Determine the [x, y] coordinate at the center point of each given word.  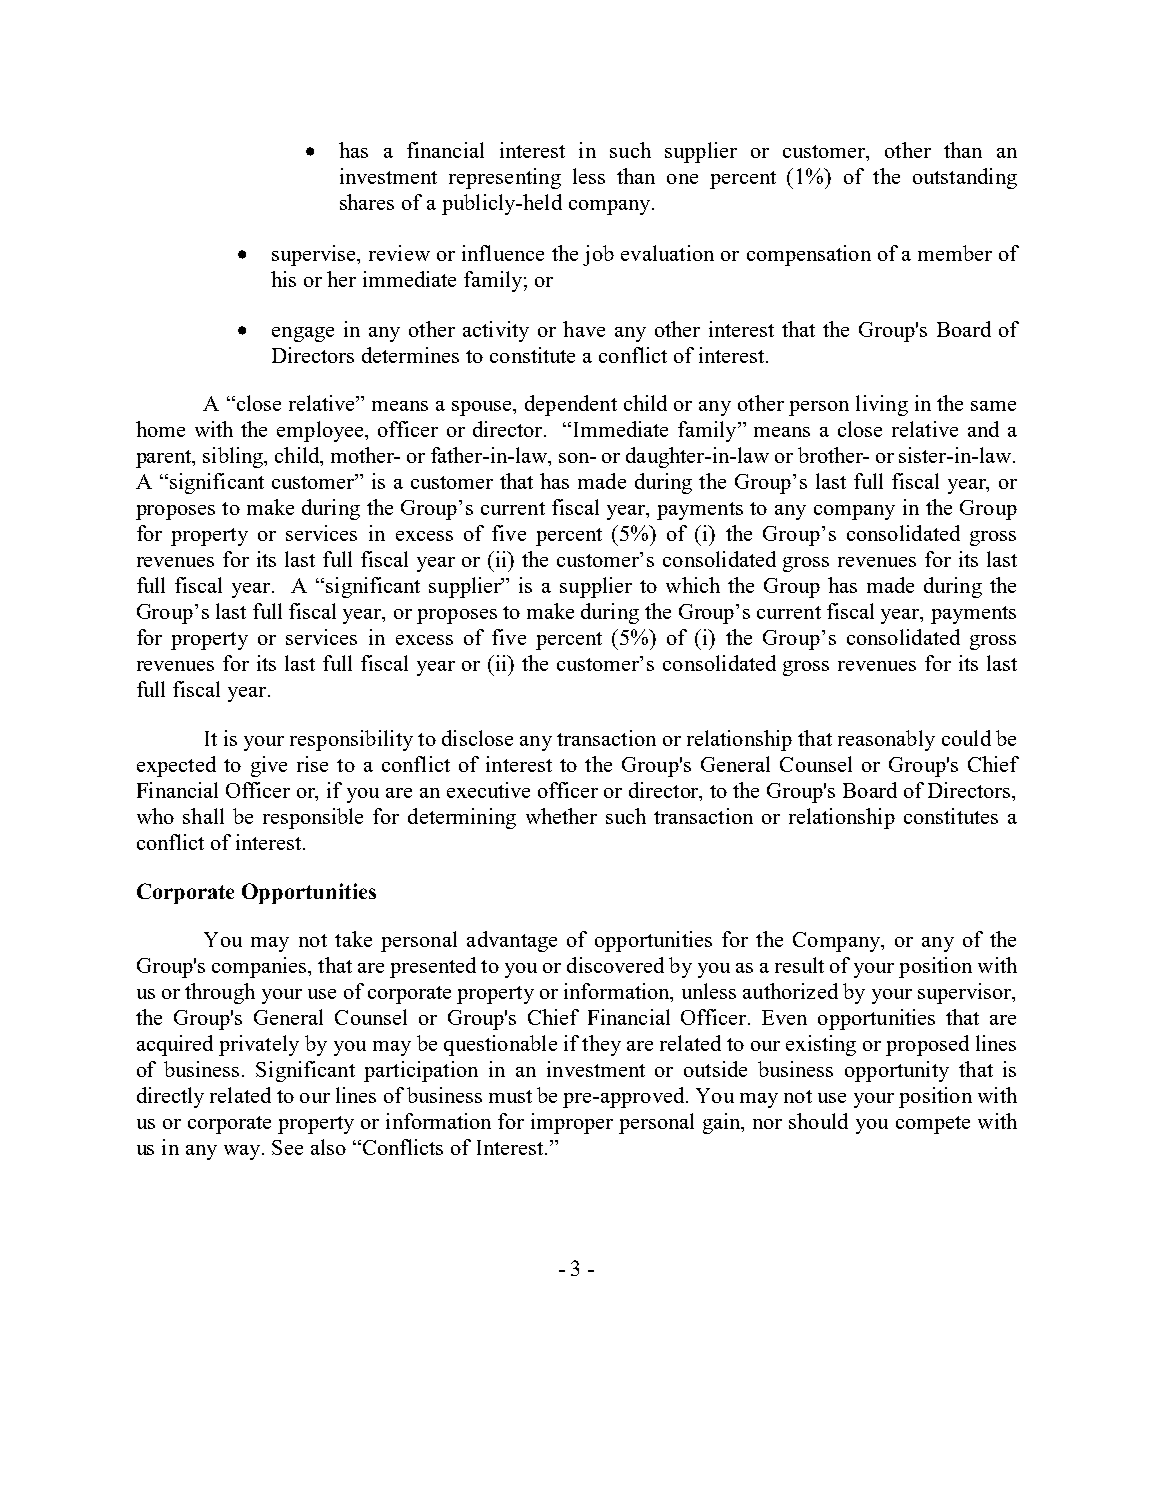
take [353, 939]
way [243, 1152]
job [598, 255]
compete [933, 1125]
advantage [512, 941]
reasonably [886, 740]
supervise [315, 255]
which [693, 585]
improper [572, 1123]
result [799, 965]
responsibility [351, 740]
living [882, 405]
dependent [571, 405]
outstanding [965, 178]
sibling [234, 457]
